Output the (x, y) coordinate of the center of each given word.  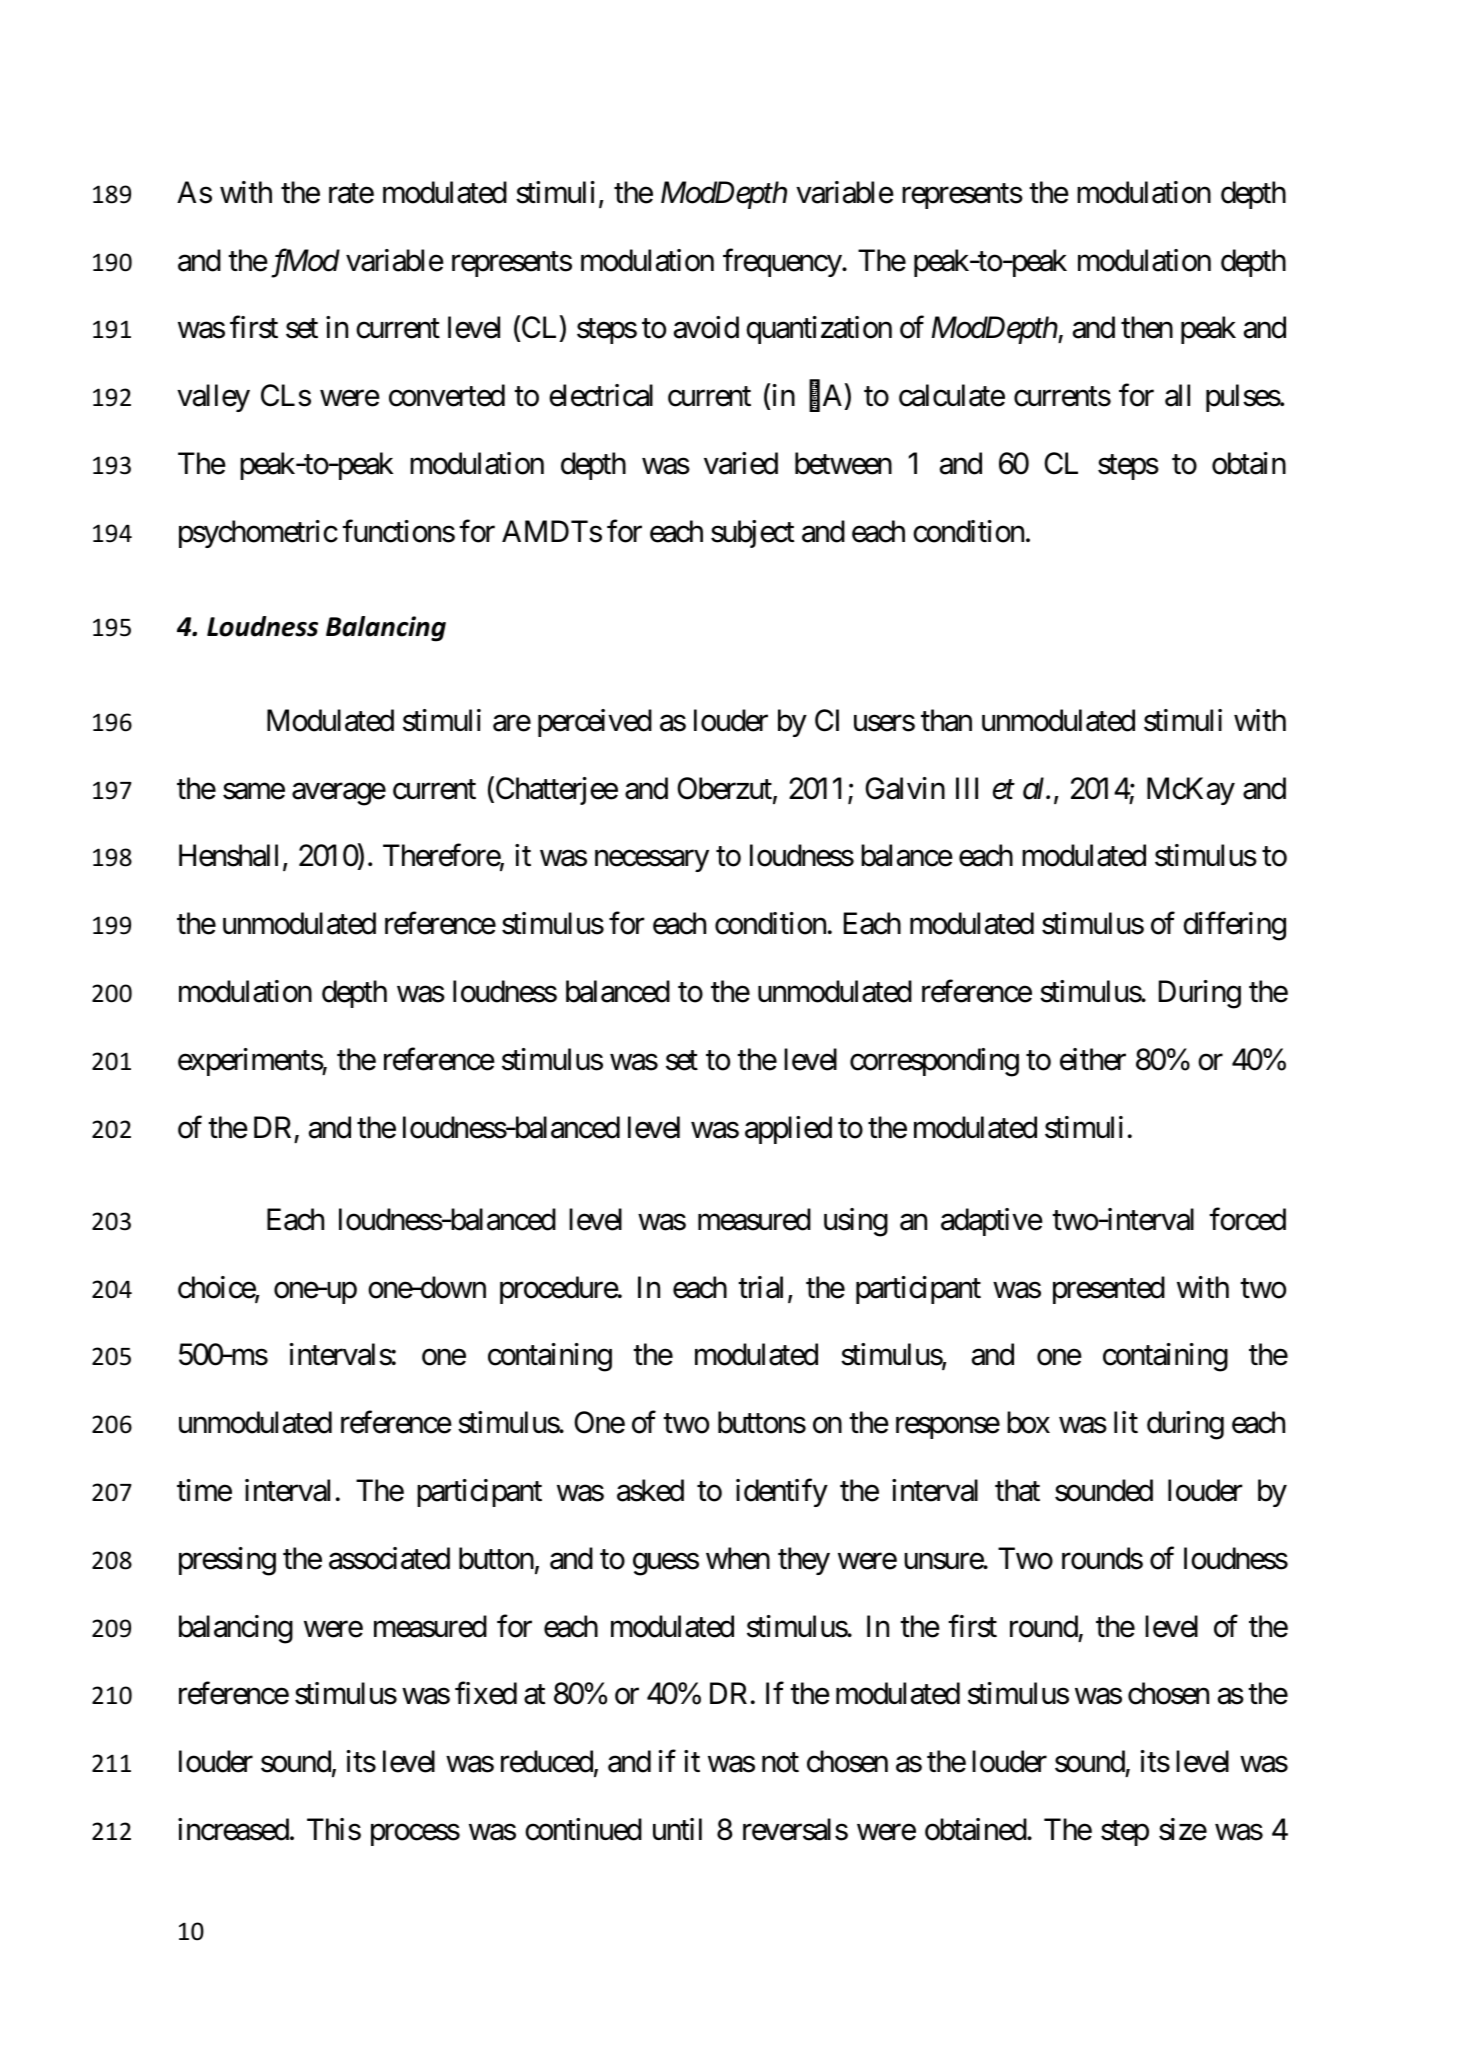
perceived (595, 723)
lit (1126, 1422)
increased (233, 1829)
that (1017, 1490)
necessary (652, 861)
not (780, 1763)
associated (389, 1558)
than (946, 720)
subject (752, 534)
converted (447, 395)
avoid (706, 327)
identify (782, 1493)
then (1147, 327)
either (1093, 1059)
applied (788, 1130)
